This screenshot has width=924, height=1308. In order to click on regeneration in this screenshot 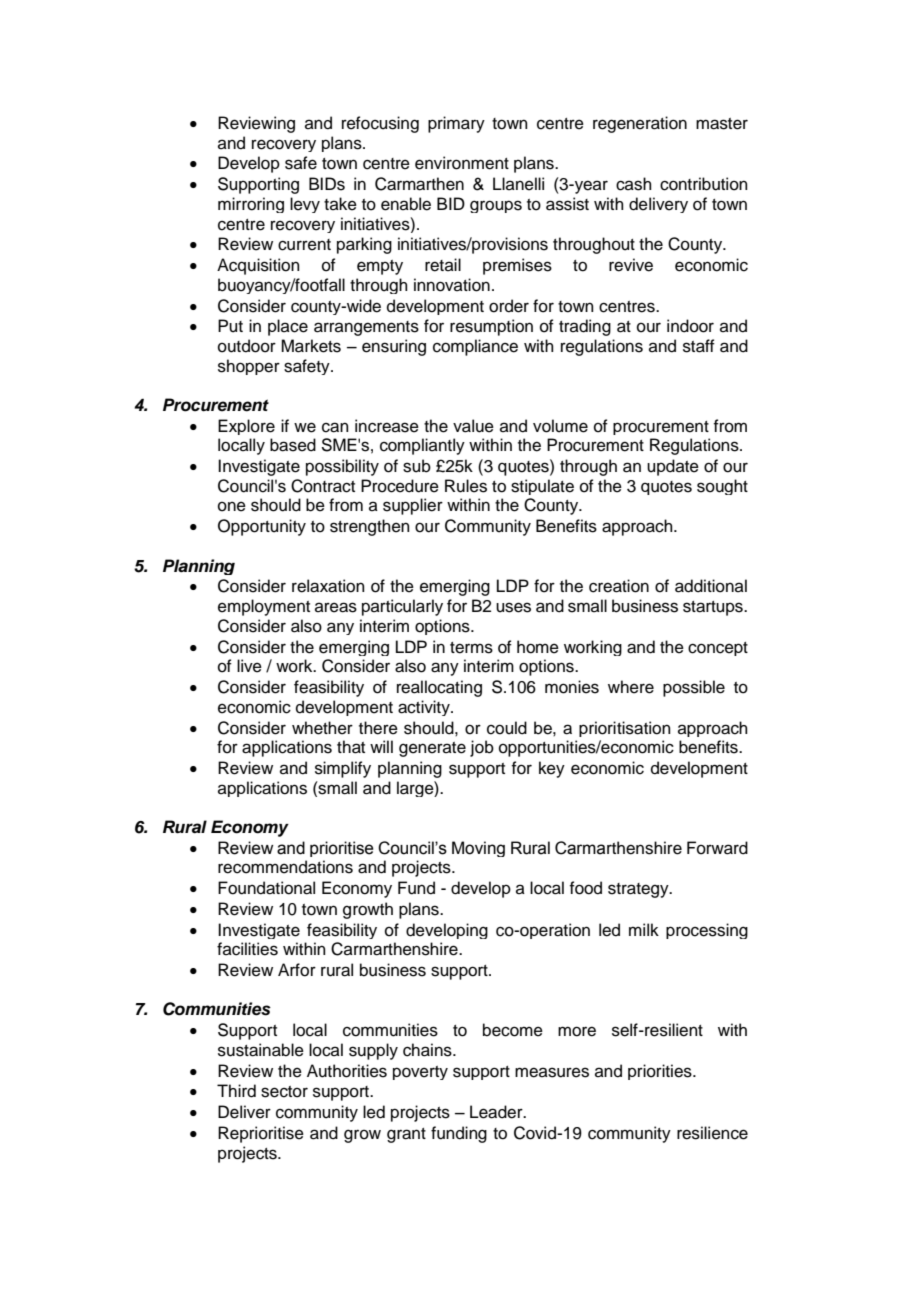, I will do `click(640, 124)`.
